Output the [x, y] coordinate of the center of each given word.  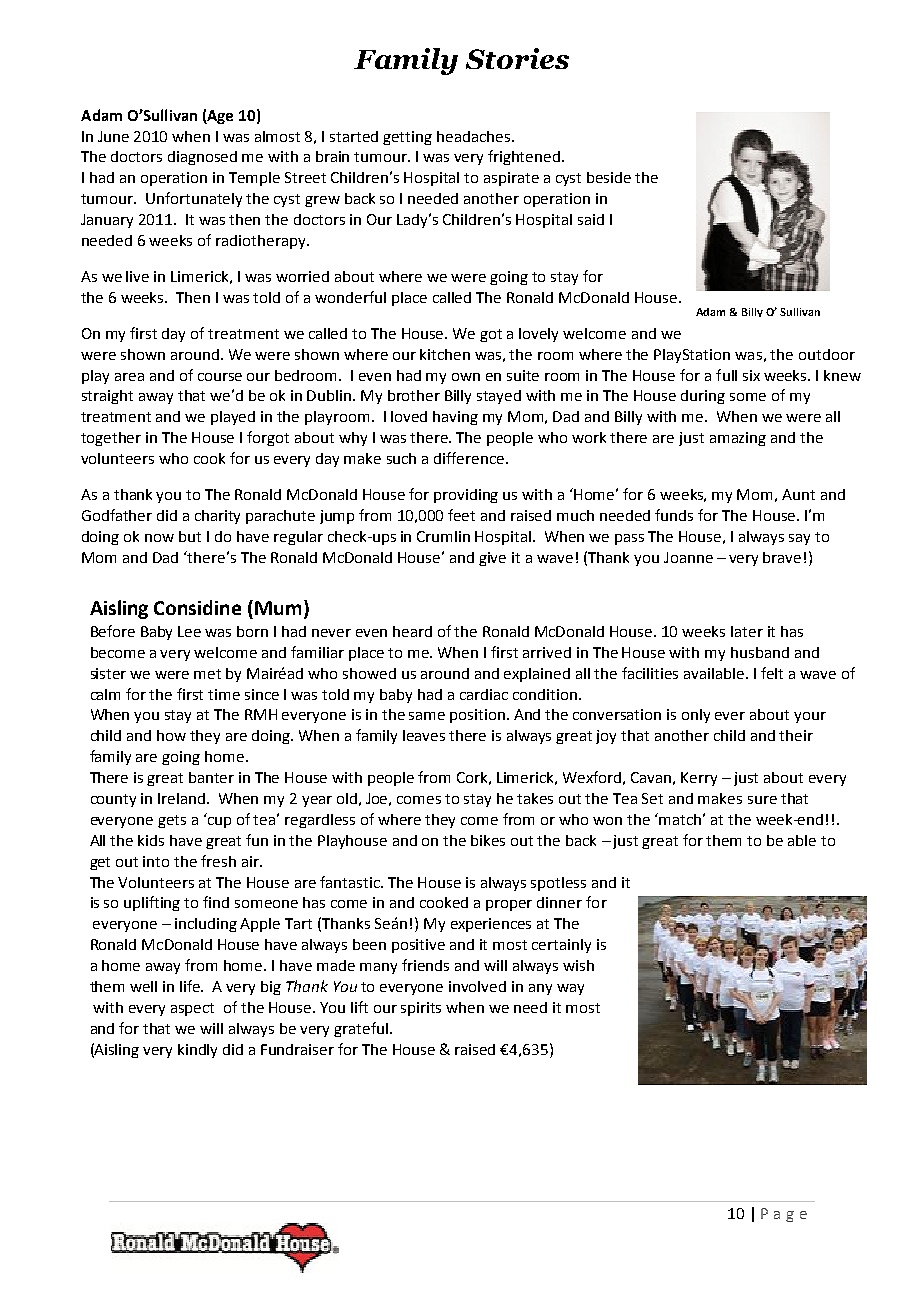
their [796, 735]
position [479, 716]
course [220, 377]
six [751, 375]
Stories [517, 58]
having [455, 418]
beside [609, 177]
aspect [192, 1009]
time [224, 694]
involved [477, 986]
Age [219, 117]
